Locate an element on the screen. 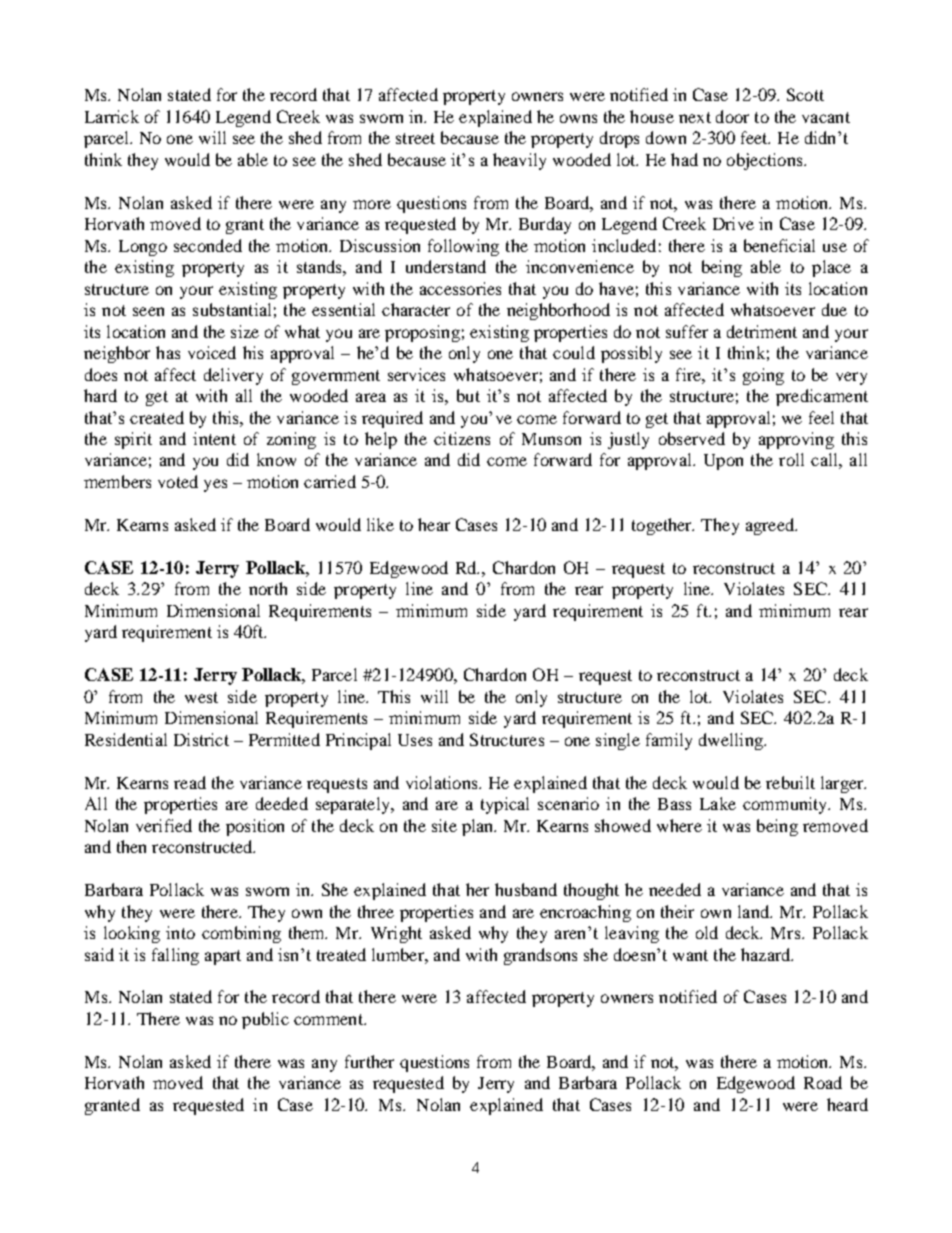 This screenshot has width=952, height=1233. seconded is located at coordinates (208, 245).
